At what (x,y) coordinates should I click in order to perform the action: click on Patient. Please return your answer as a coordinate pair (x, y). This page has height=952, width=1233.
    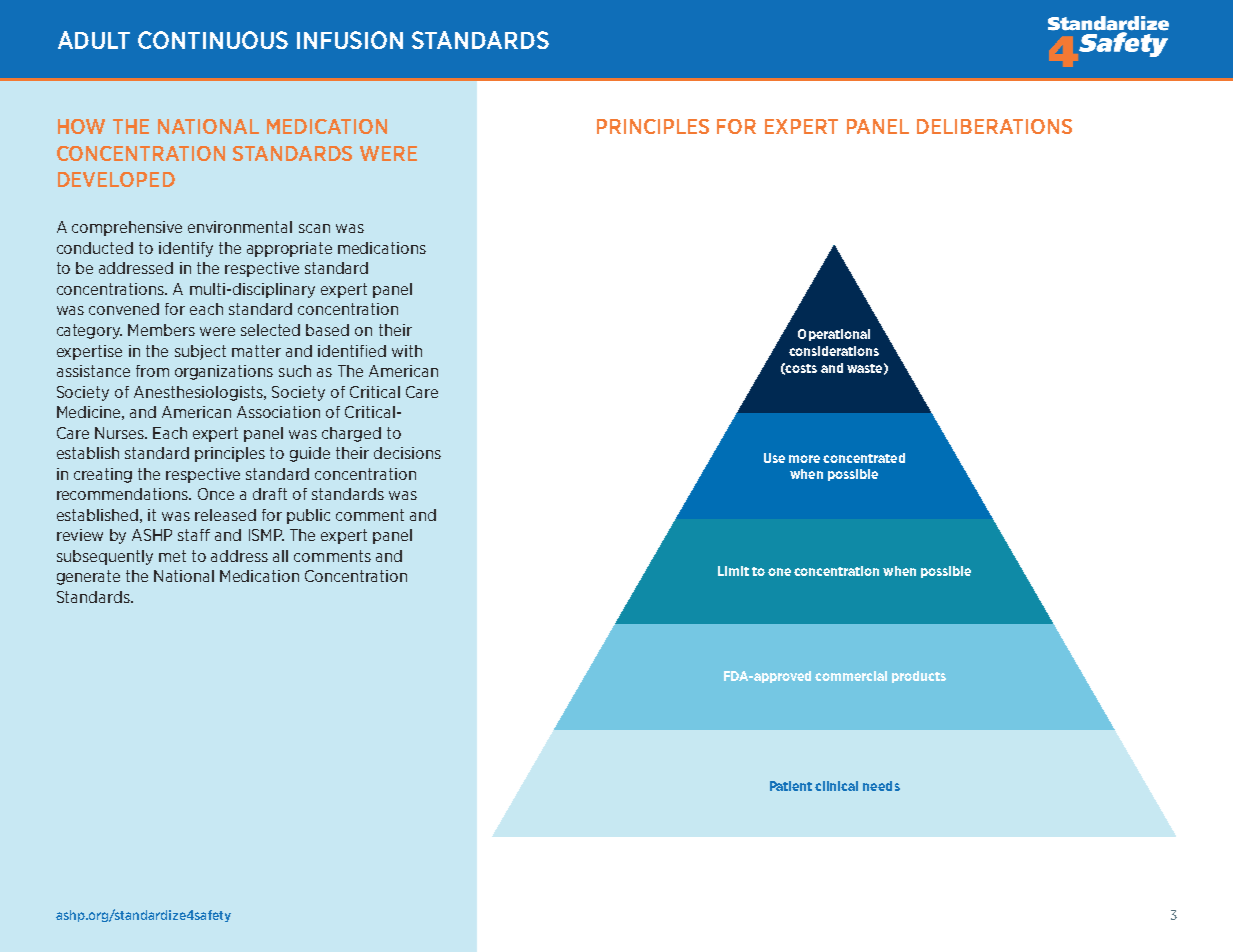
    Looking at the image, I should click on (791, 786).
